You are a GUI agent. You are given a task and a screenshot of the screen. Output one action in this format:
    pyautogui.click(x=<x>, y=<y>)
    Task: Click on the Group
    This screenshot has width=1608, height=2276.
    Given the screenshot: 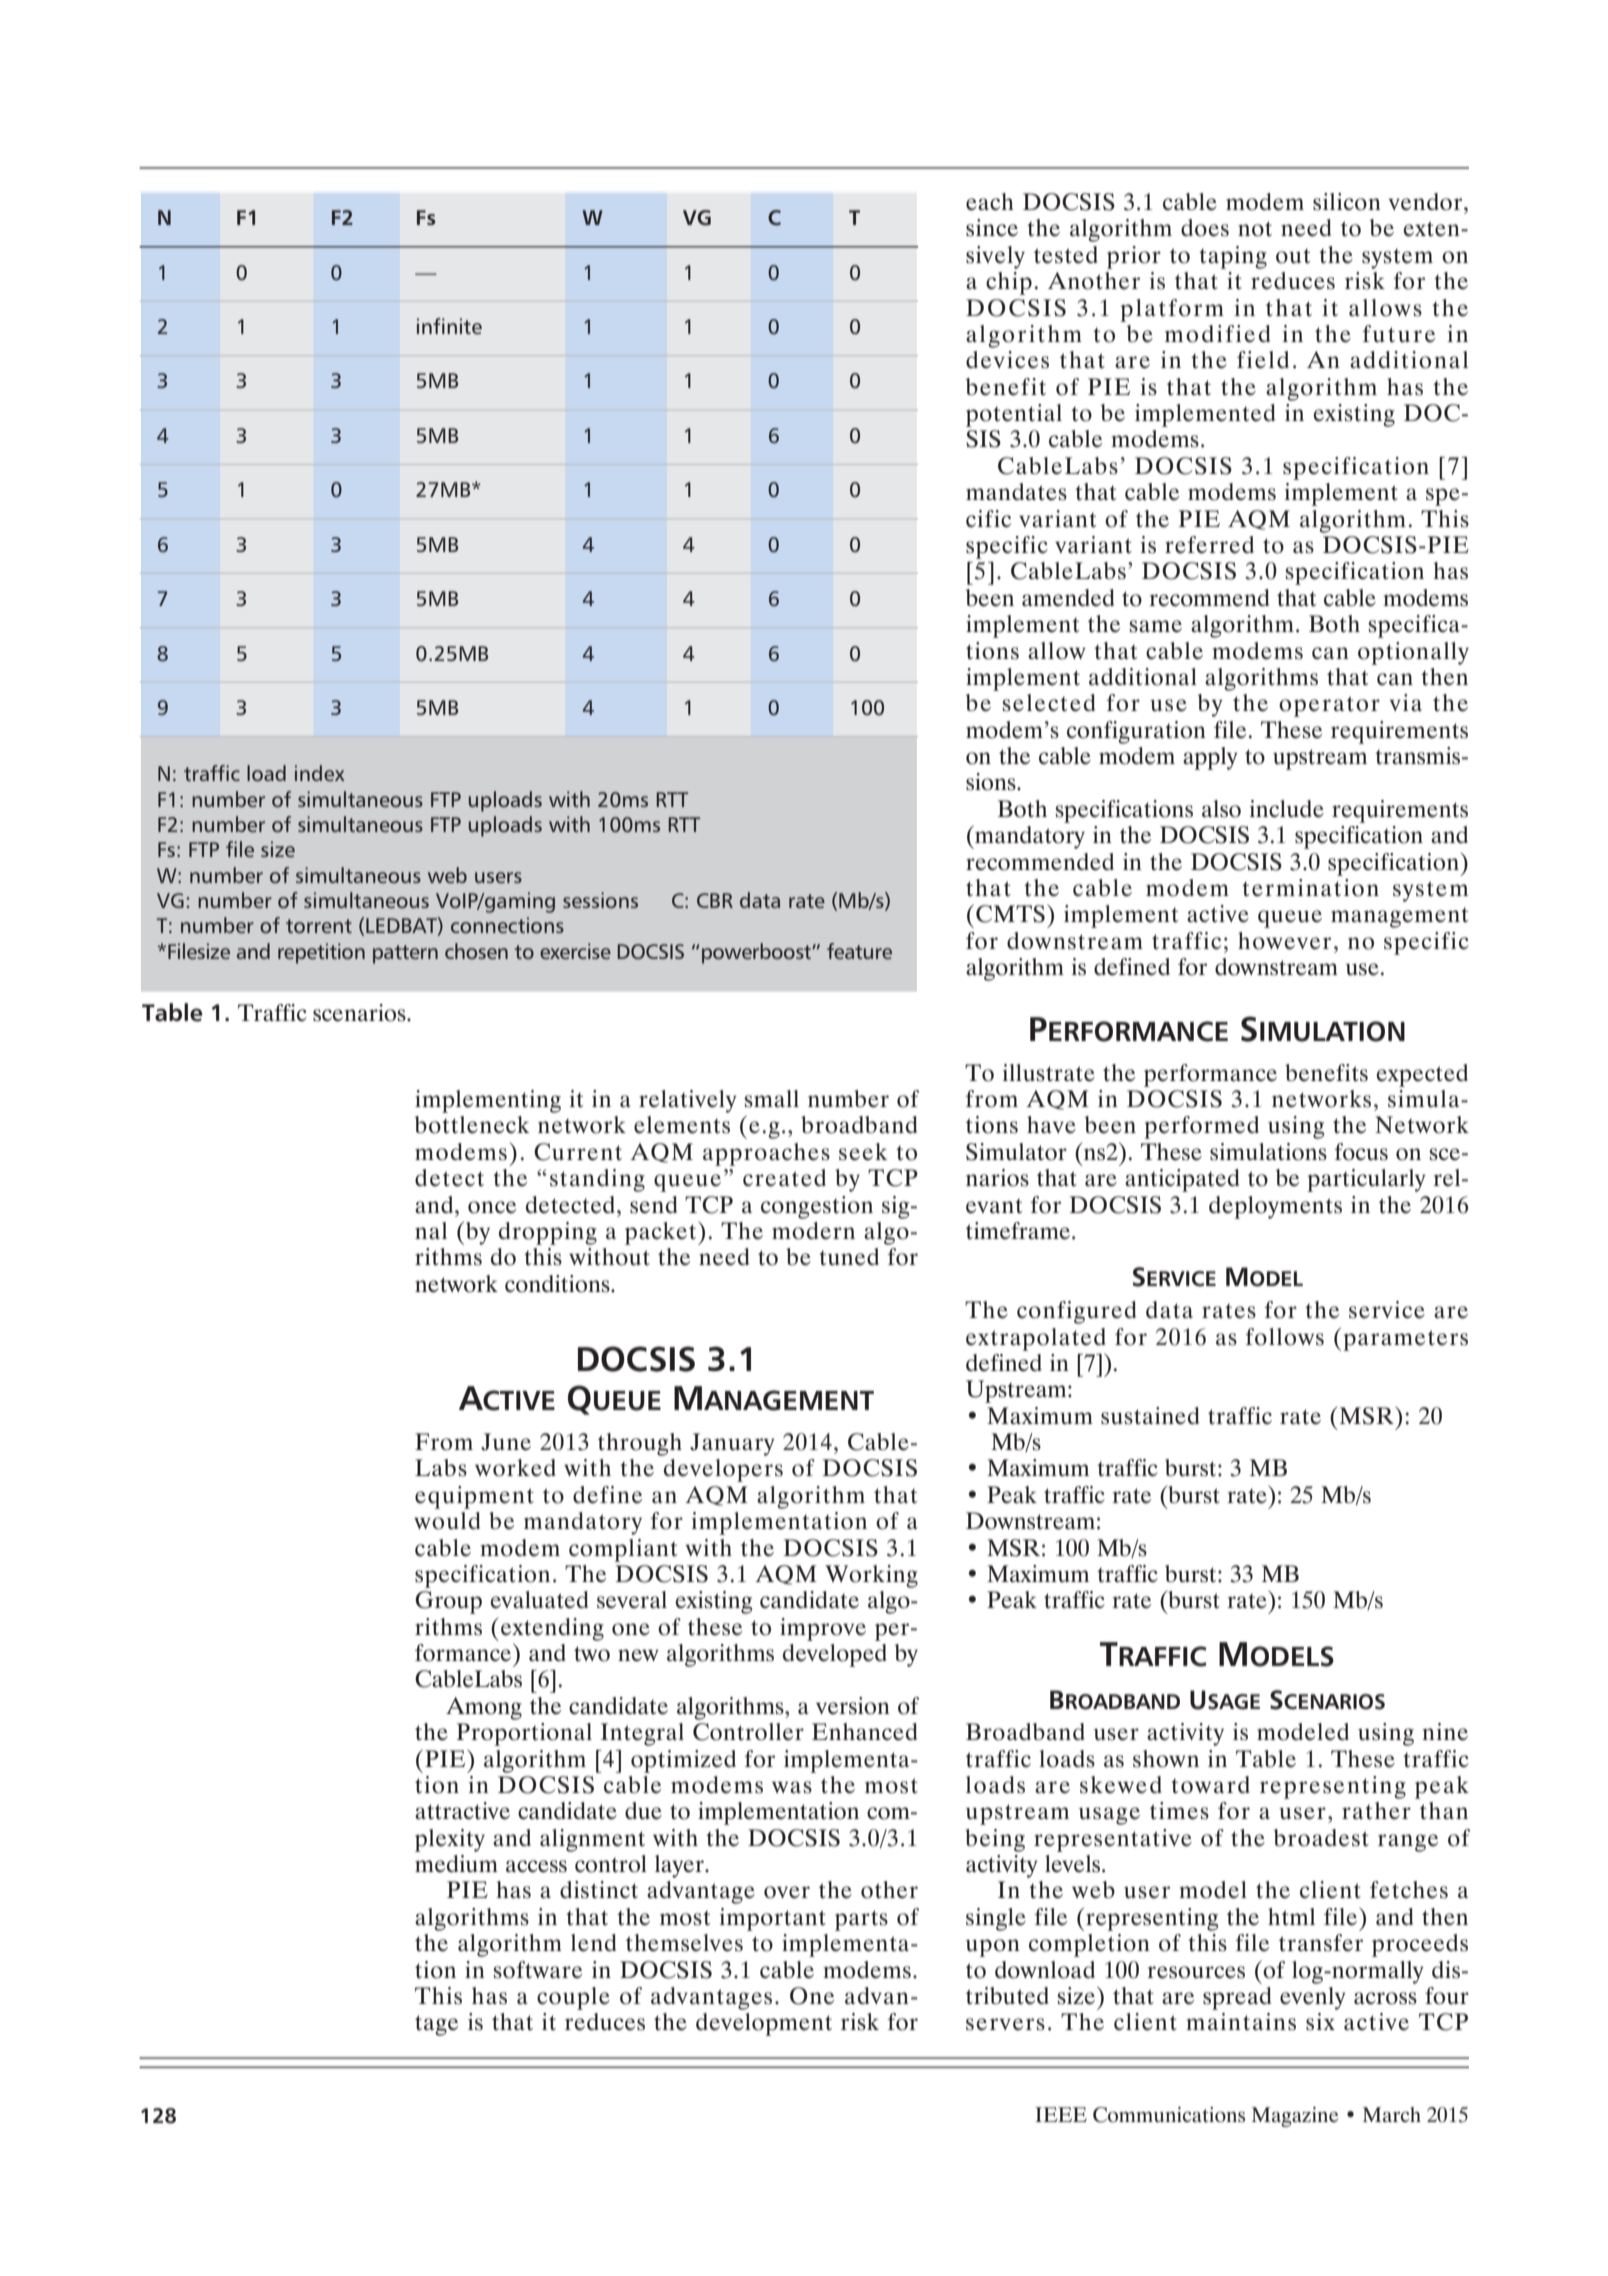 What is the action you would take?
    pyautogui.click(x=448, y=1602)
